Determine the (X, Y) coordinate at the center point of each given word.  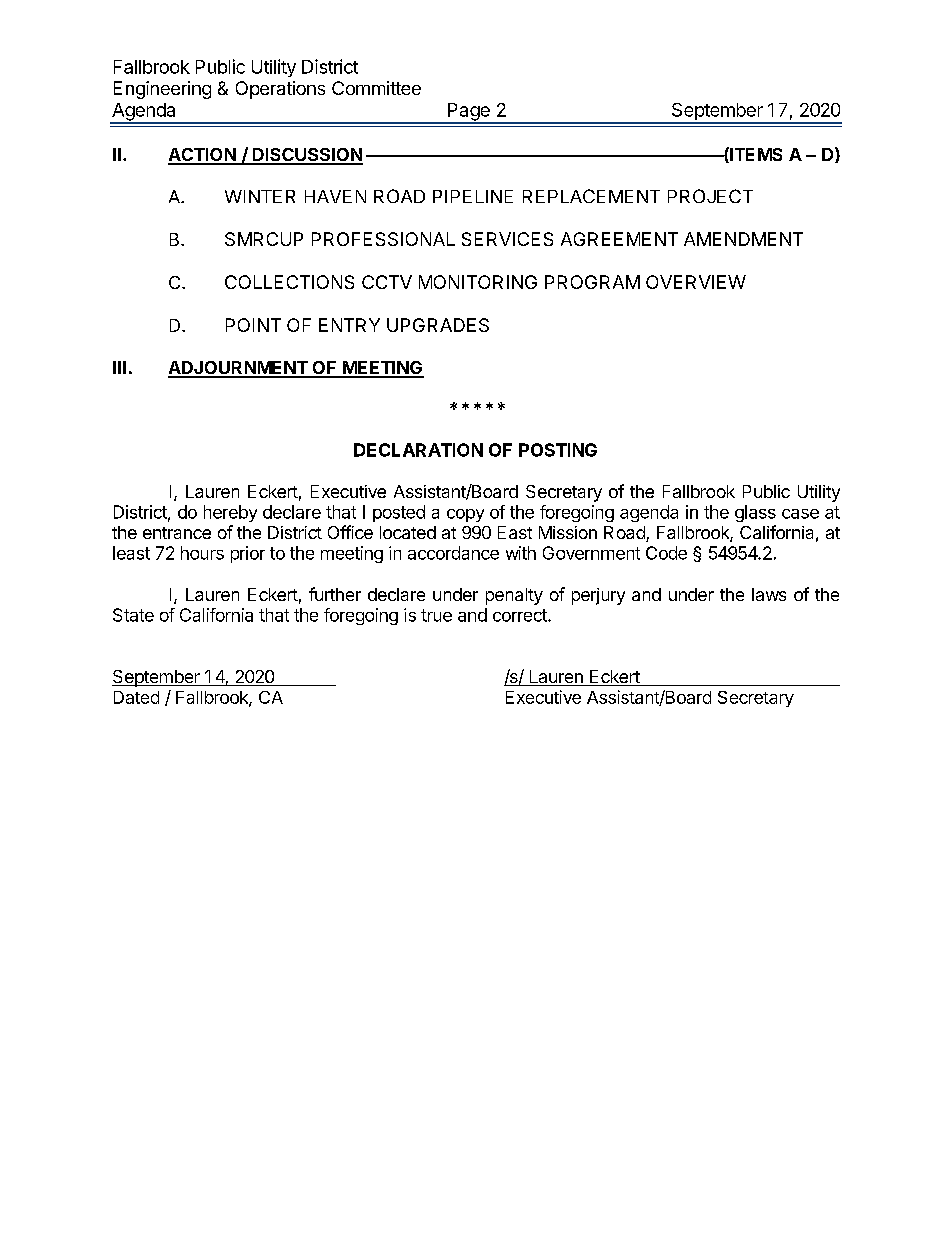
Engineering (162, 90)
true (436, 615)
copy (465, 515)
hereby (230, 513)
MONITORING (478, 282)
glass (755, 513)
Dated (136, 697)
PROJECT (710, 196)
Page (469, 113)
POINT (253, 325)
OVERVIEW (696, 282)
